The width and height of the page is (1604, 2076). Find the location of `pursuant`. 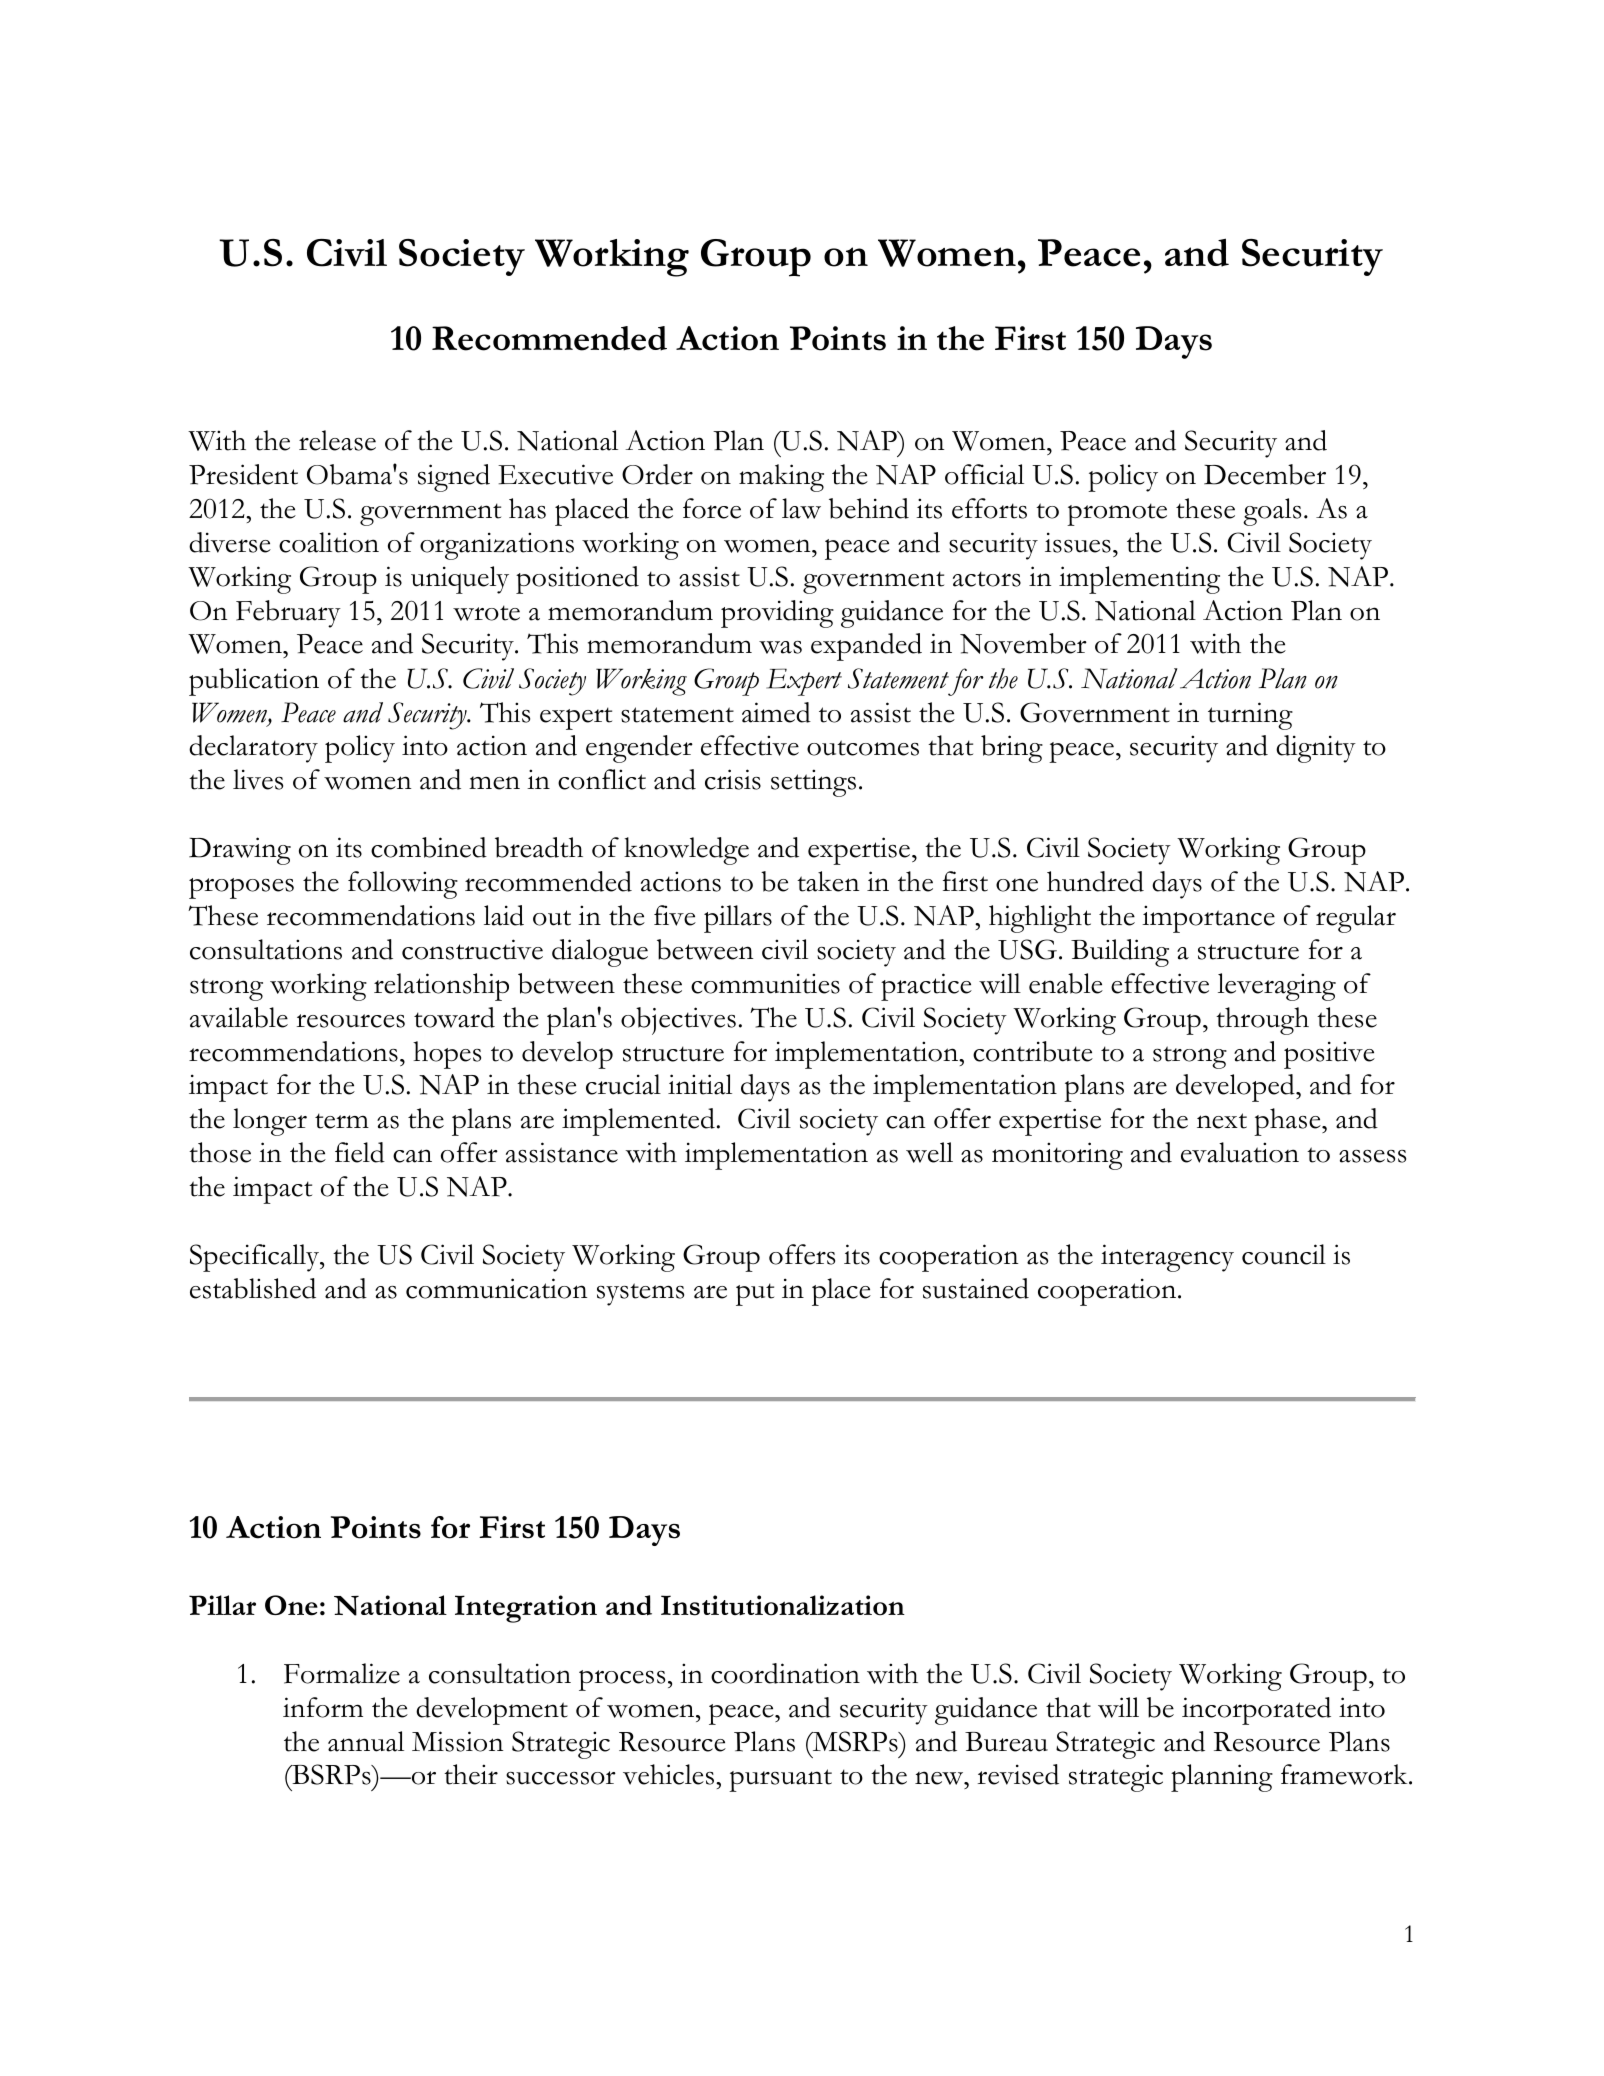

pursuant is located at coordinates (780, 1780).
